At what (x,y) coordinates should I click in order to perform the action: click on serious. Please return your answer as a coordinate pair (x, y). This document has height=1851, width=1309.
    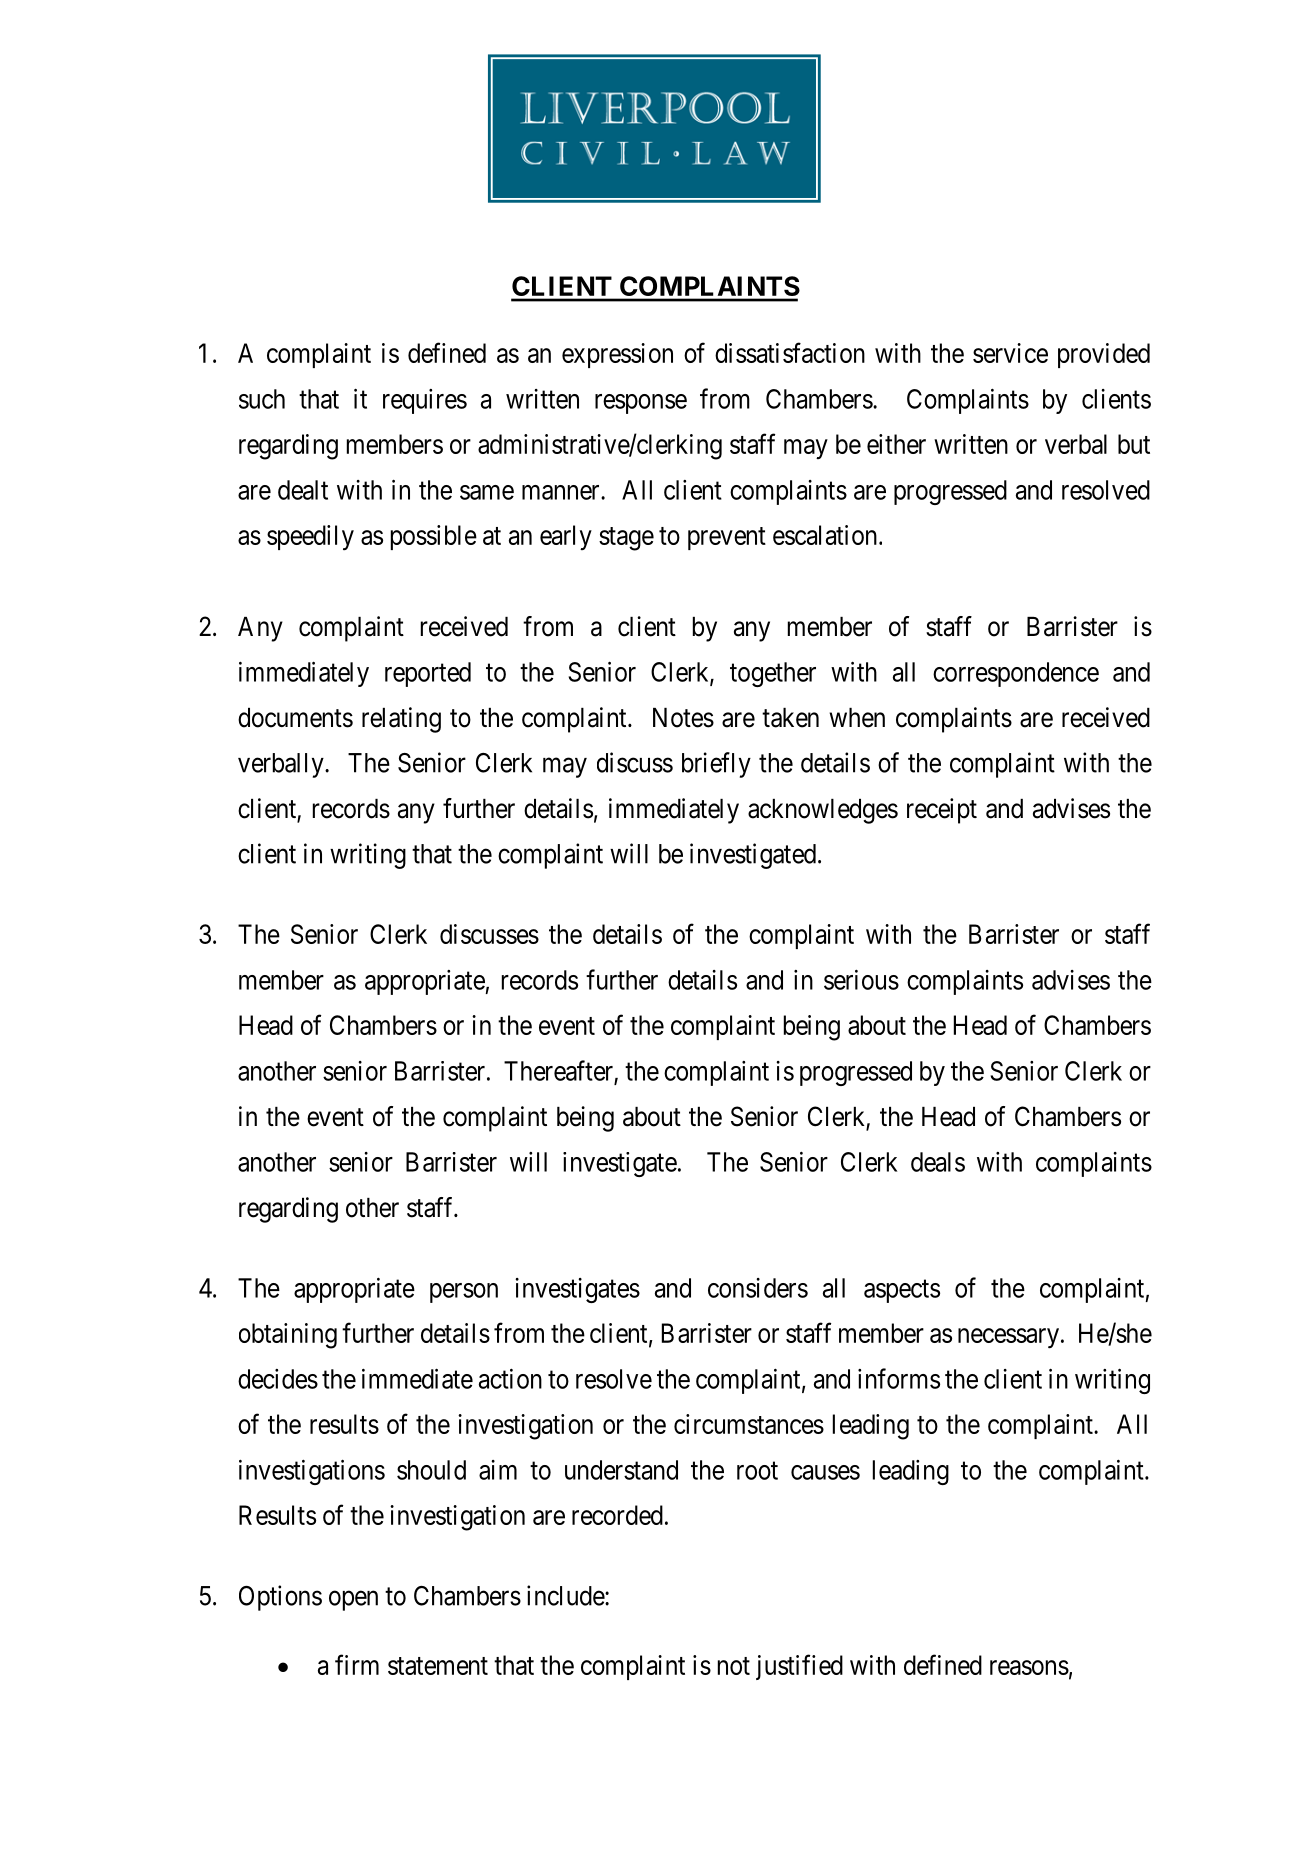
    Looking at the image, I should click on (861, 980).
